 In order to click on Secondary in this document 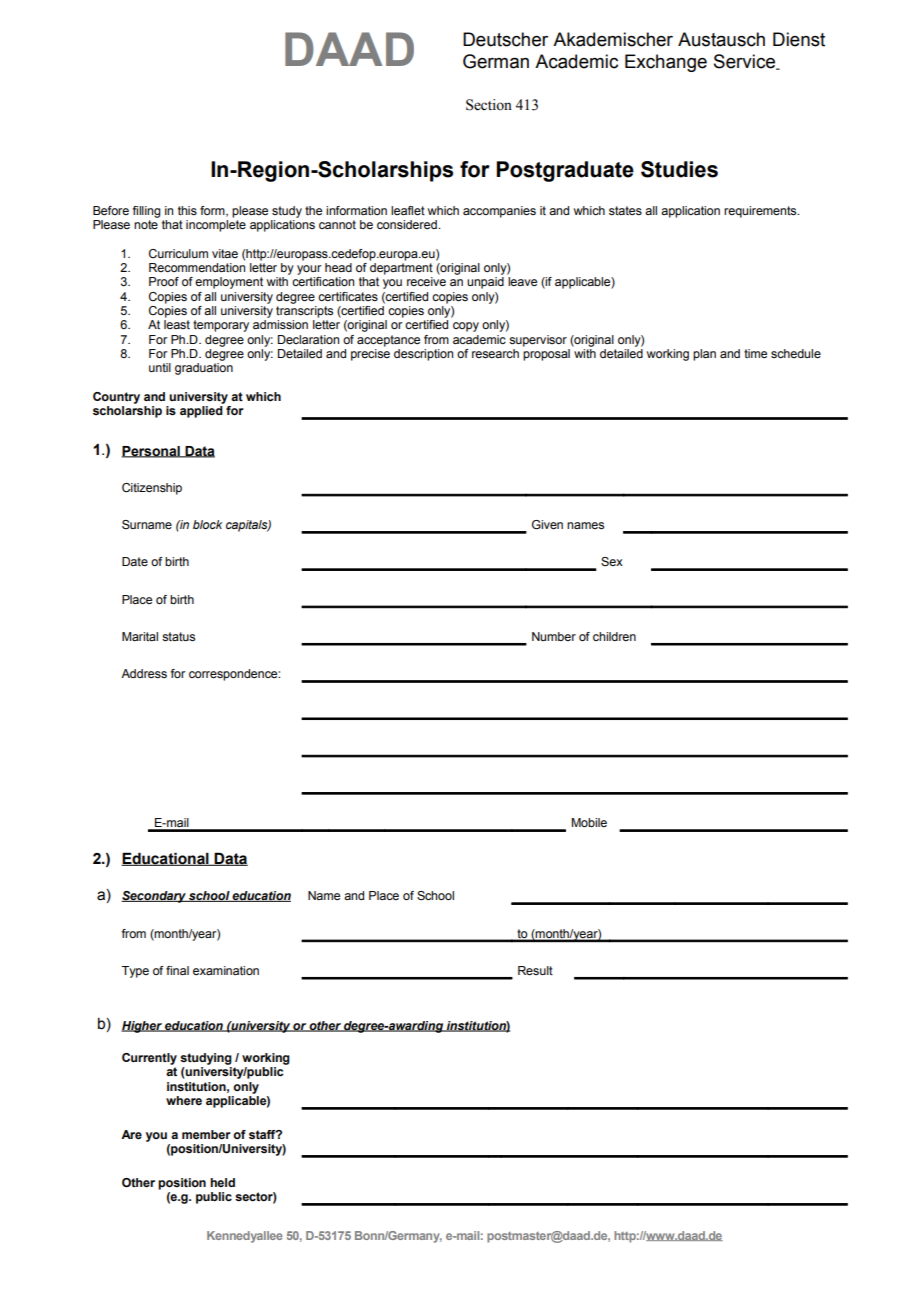, I will do `click(154, 897)`.
